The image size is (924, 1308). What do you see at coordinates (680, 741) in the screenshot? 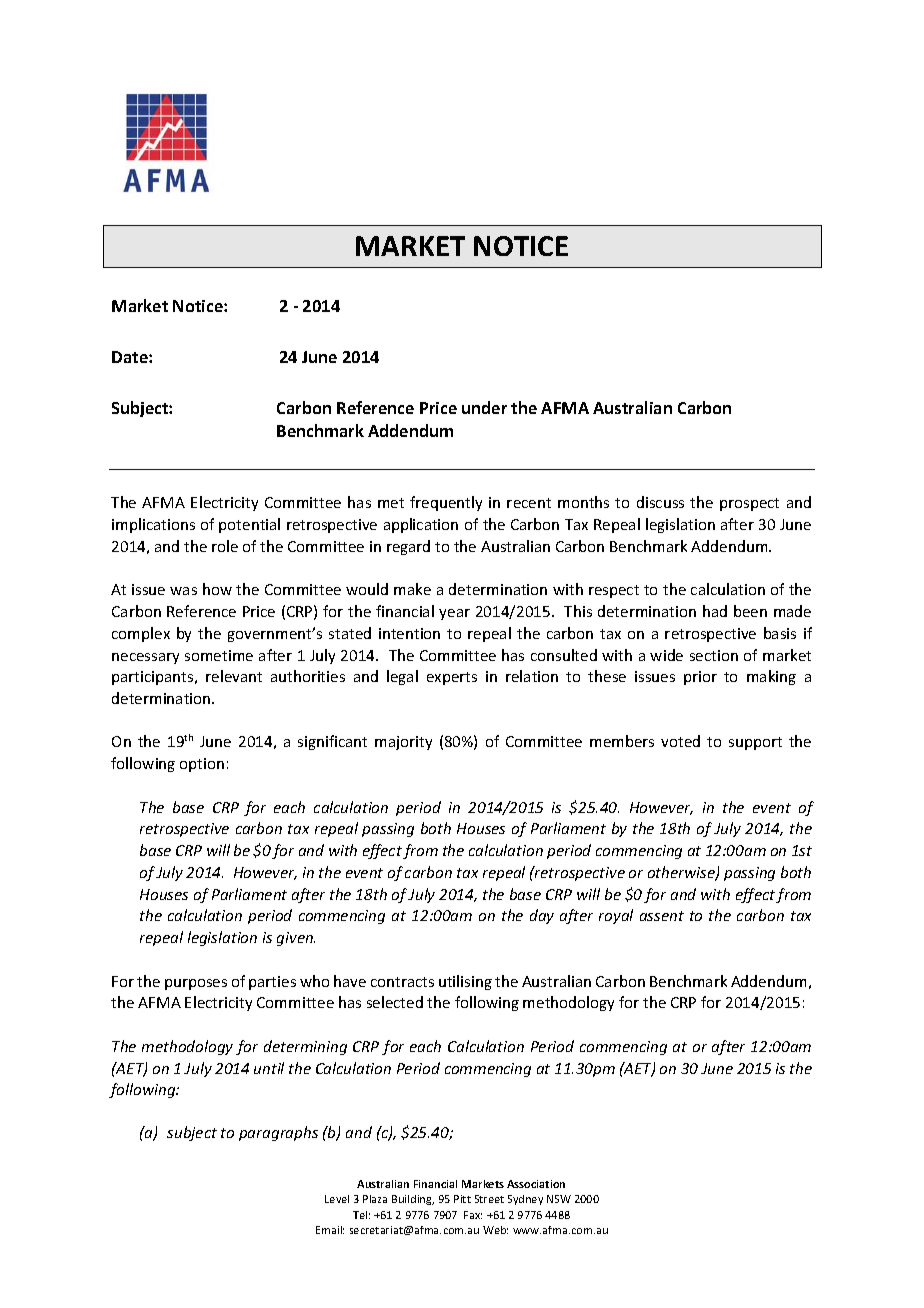
I see `voted` at bounding box center [680, 741].
